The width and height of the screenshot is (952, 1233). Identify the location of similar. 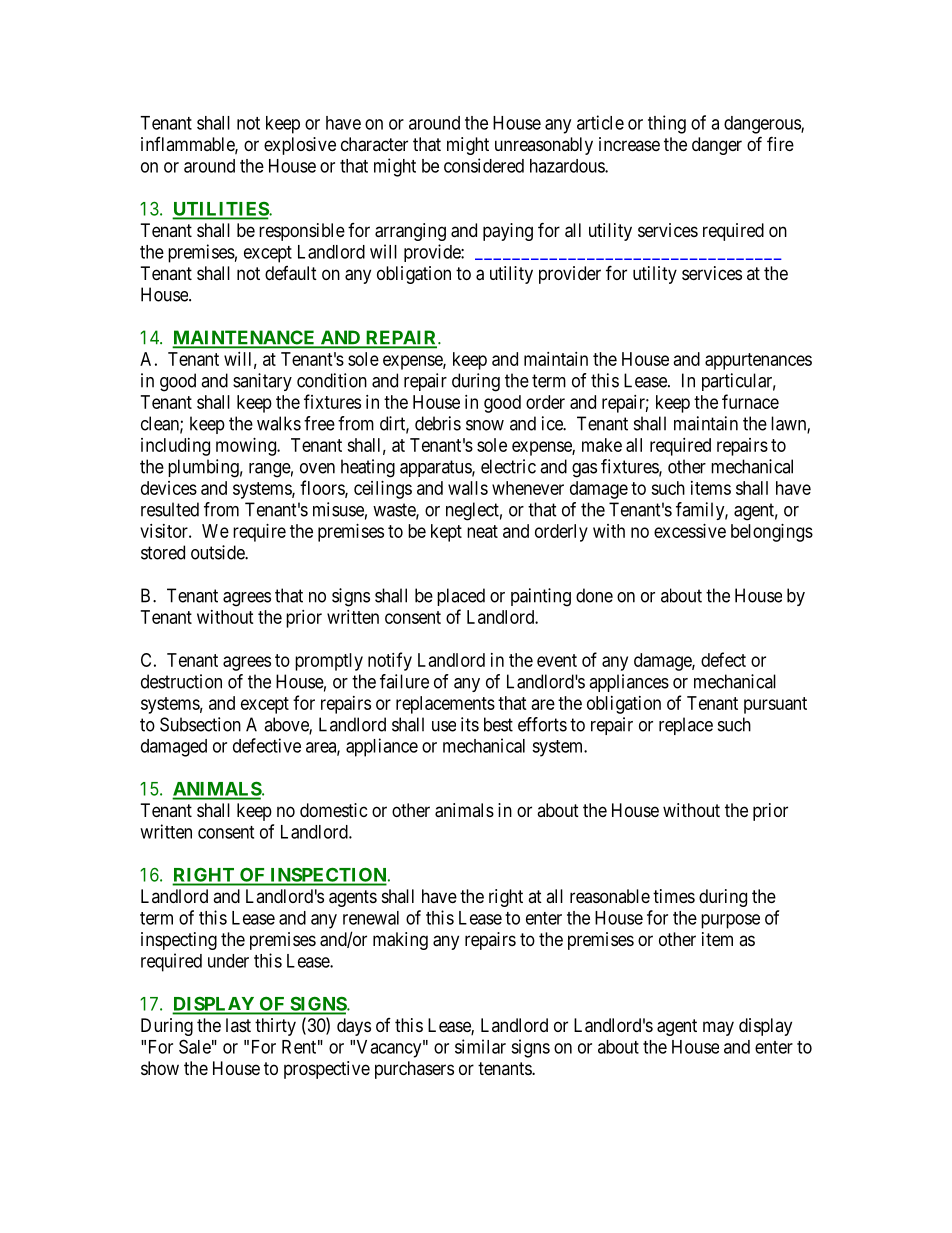
(480, 1046).
